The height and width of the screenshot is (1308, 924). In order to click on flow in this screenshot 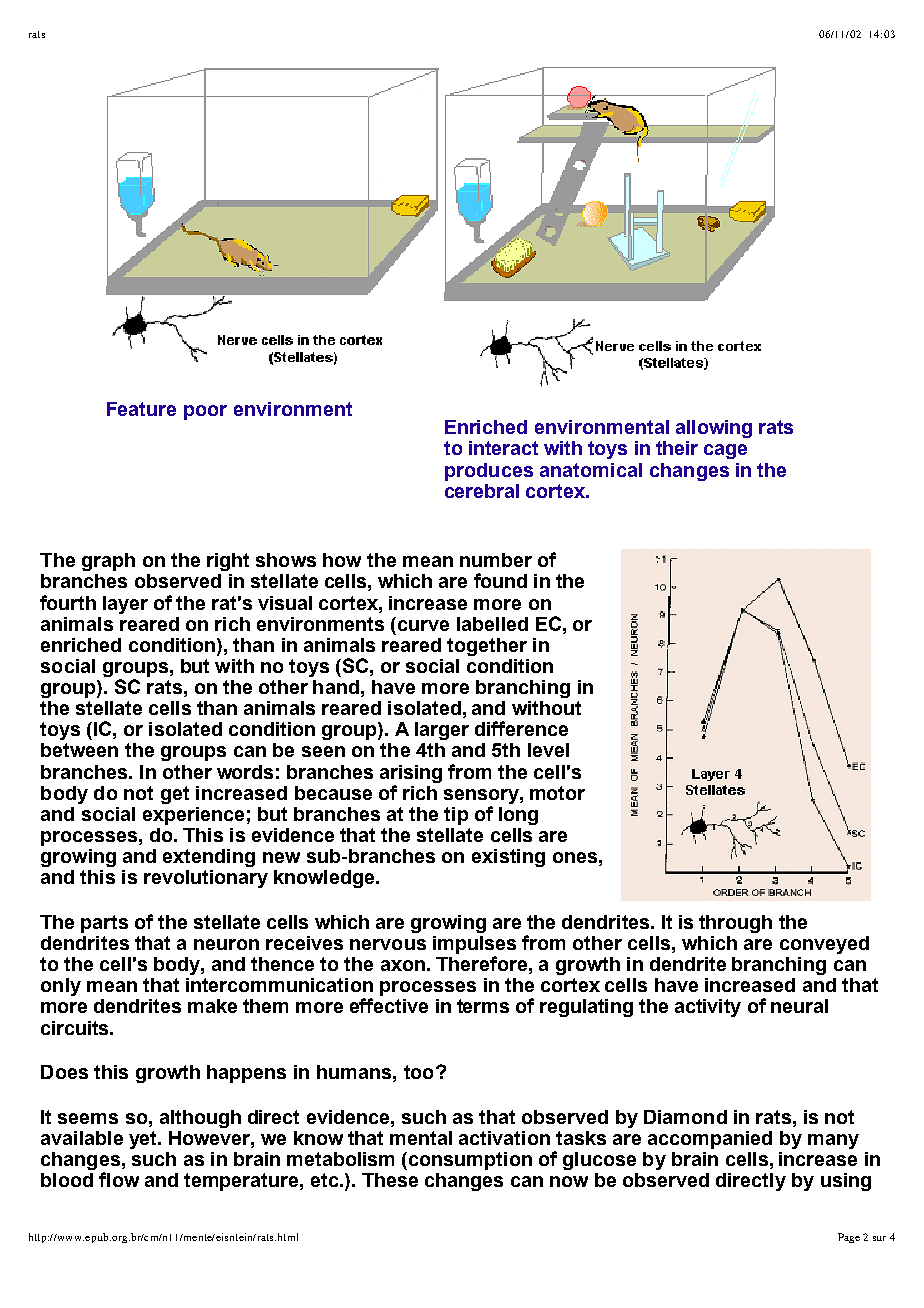, I will do `click(119, 1179)`.
